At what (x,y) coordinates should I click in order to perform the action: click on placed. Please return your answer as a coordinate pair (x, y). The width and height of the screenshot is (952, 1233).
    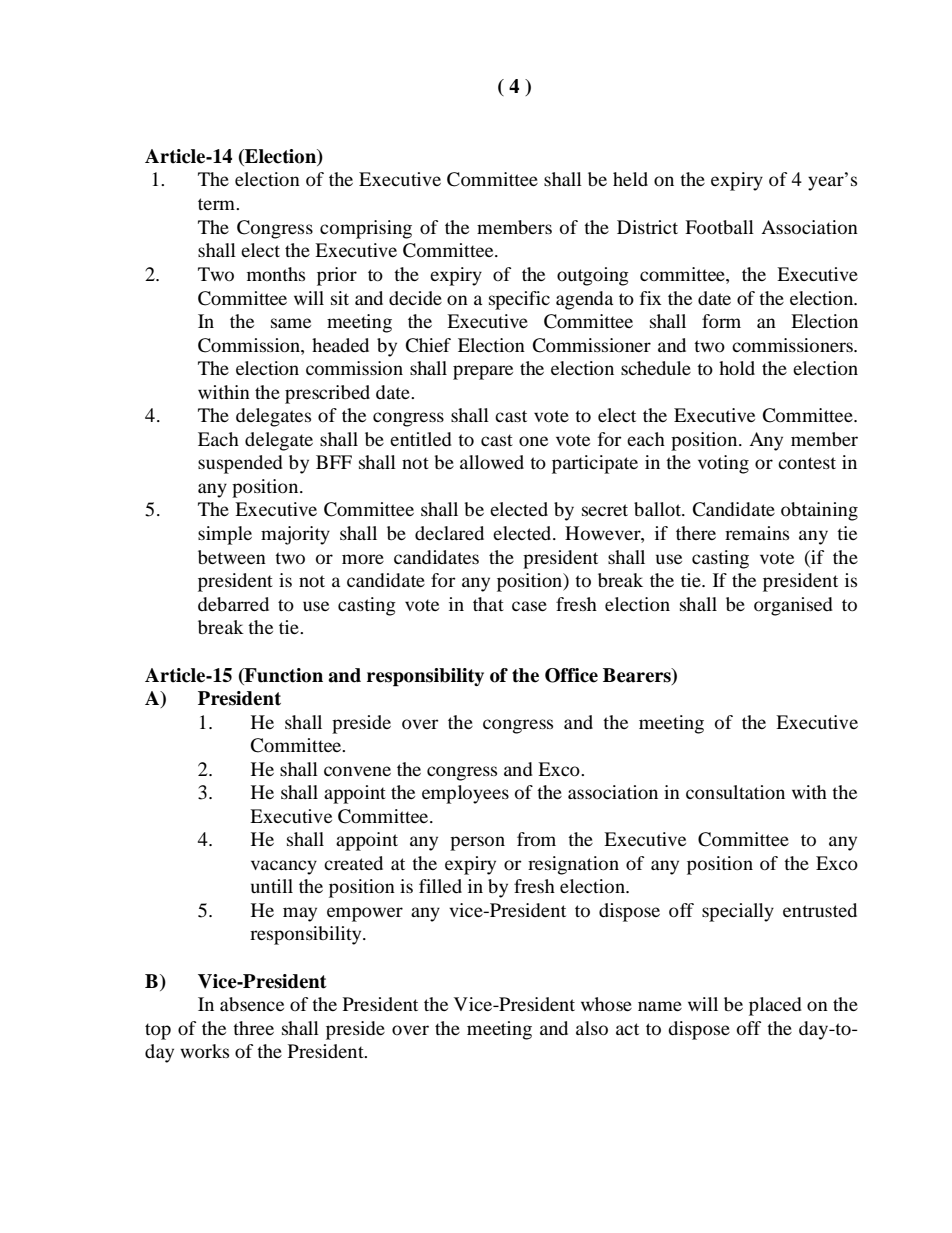
    Looking at the image, I should click on (775, 1006).
